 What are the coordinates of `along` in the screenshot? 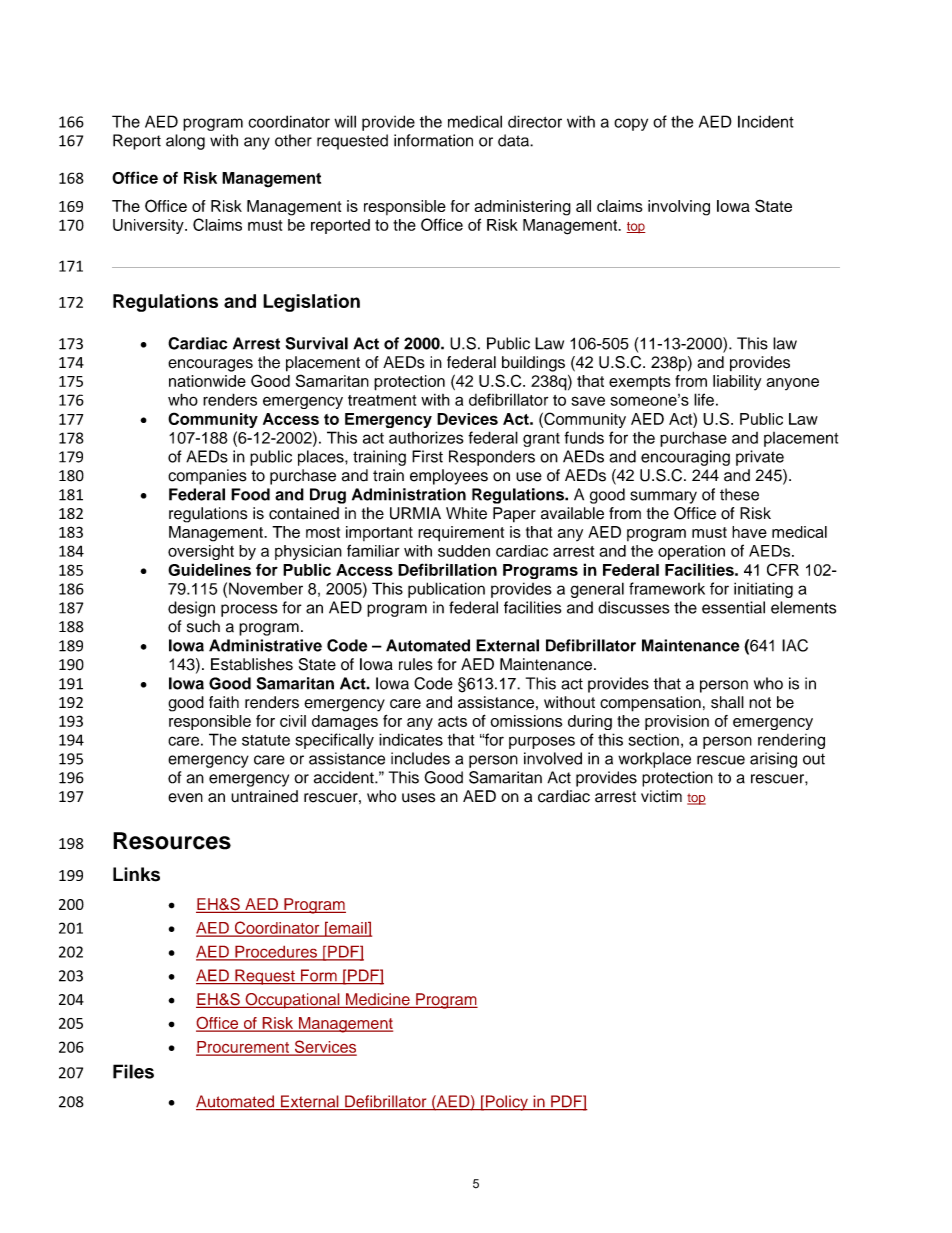 It's located at (185, 142).
